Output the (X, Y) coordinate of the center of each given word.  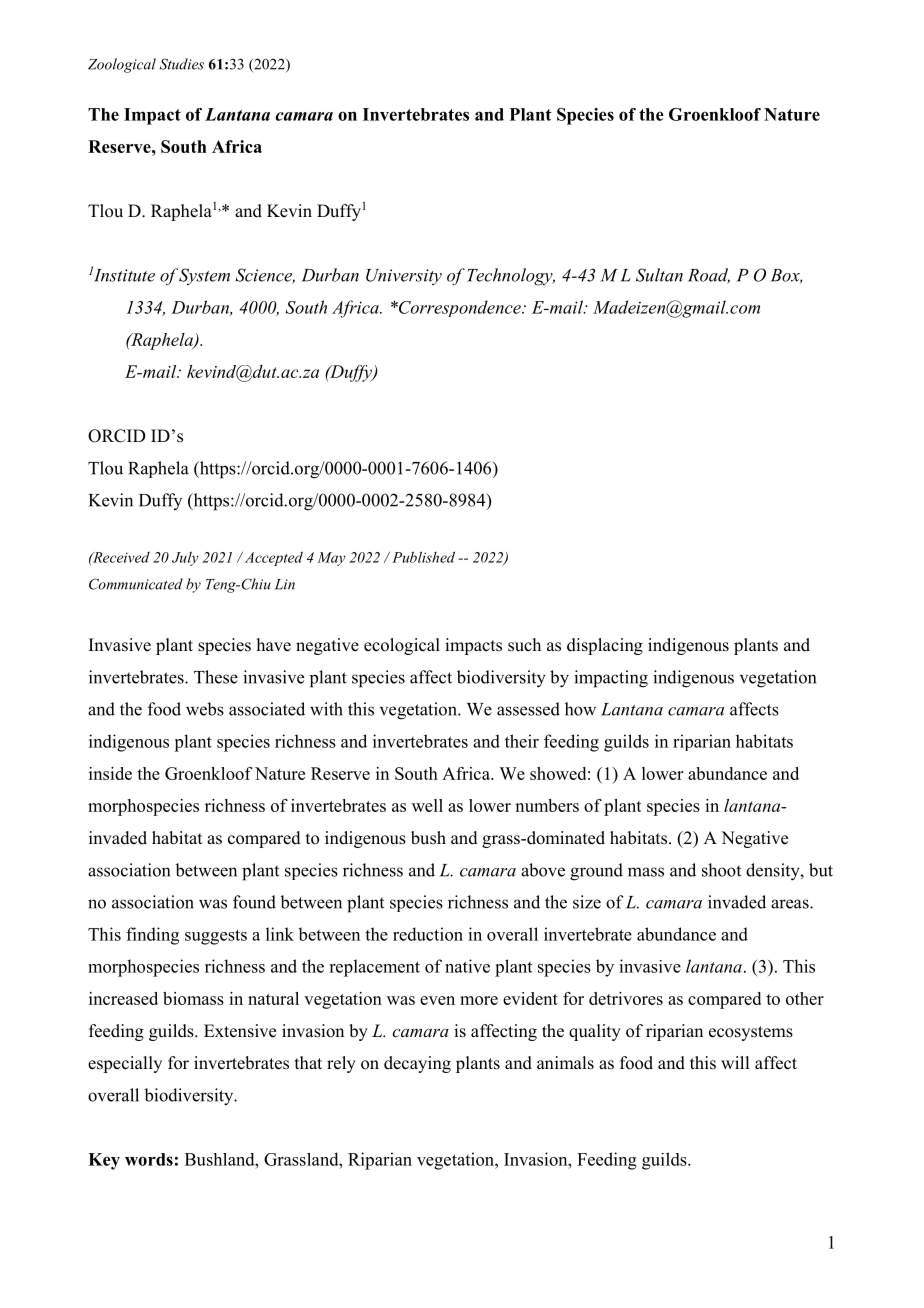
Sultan (659, 275)
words (149, 1159)
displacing (605, 646)
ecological (402, 646)
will (735, 1062)
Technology (511, 277)
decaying (417, 1064)
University (404, 277)
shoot (721, 870)
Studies (182, 64)
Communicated (136, 584)
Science (265, 276)
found (254, 902)
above (543, 870)
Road (709, 276)
